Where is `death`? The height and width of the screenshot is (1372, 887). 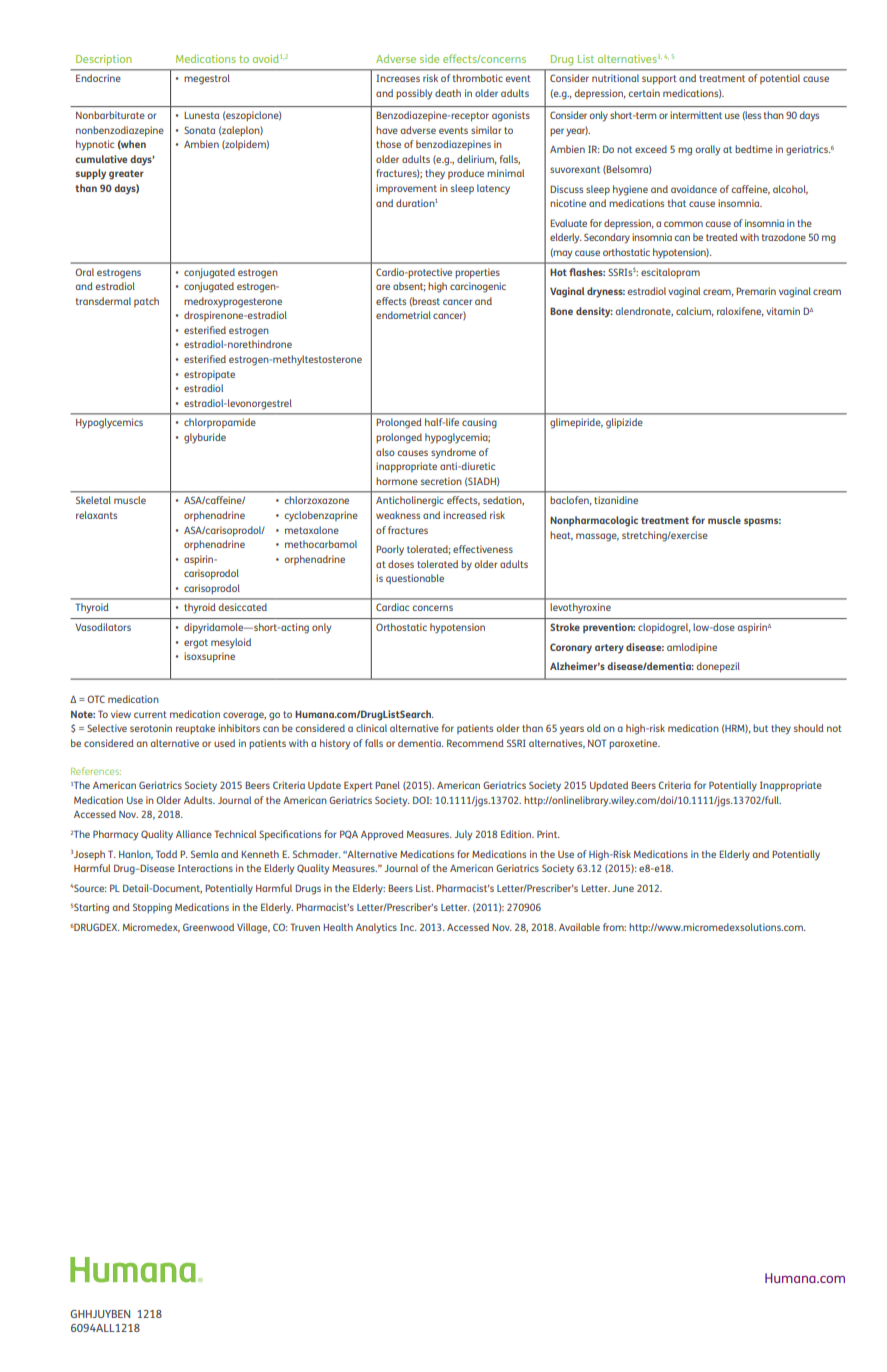 death is located at coordinates (448, 93).
